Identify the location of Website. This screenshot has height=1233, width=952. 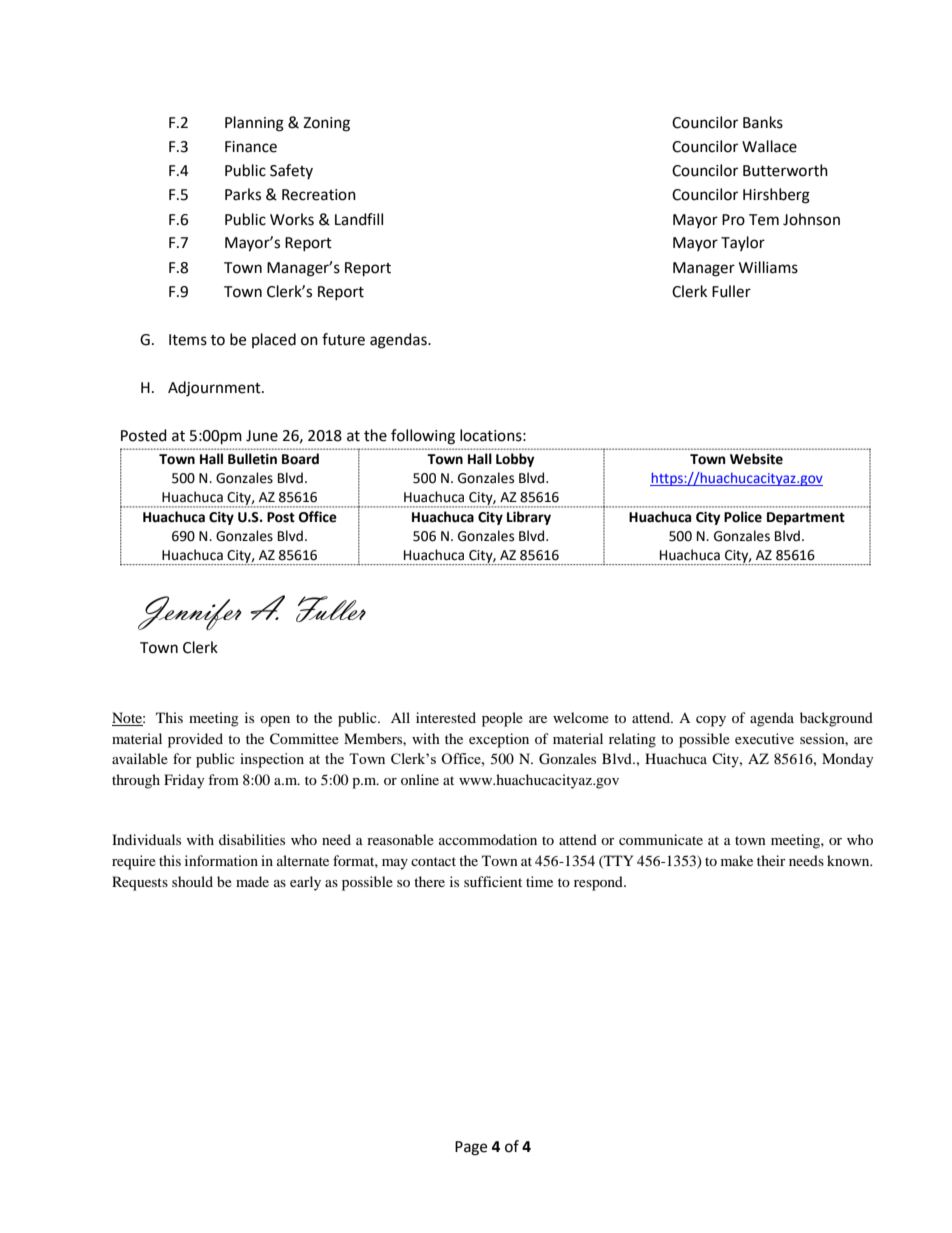
(756, 459).
